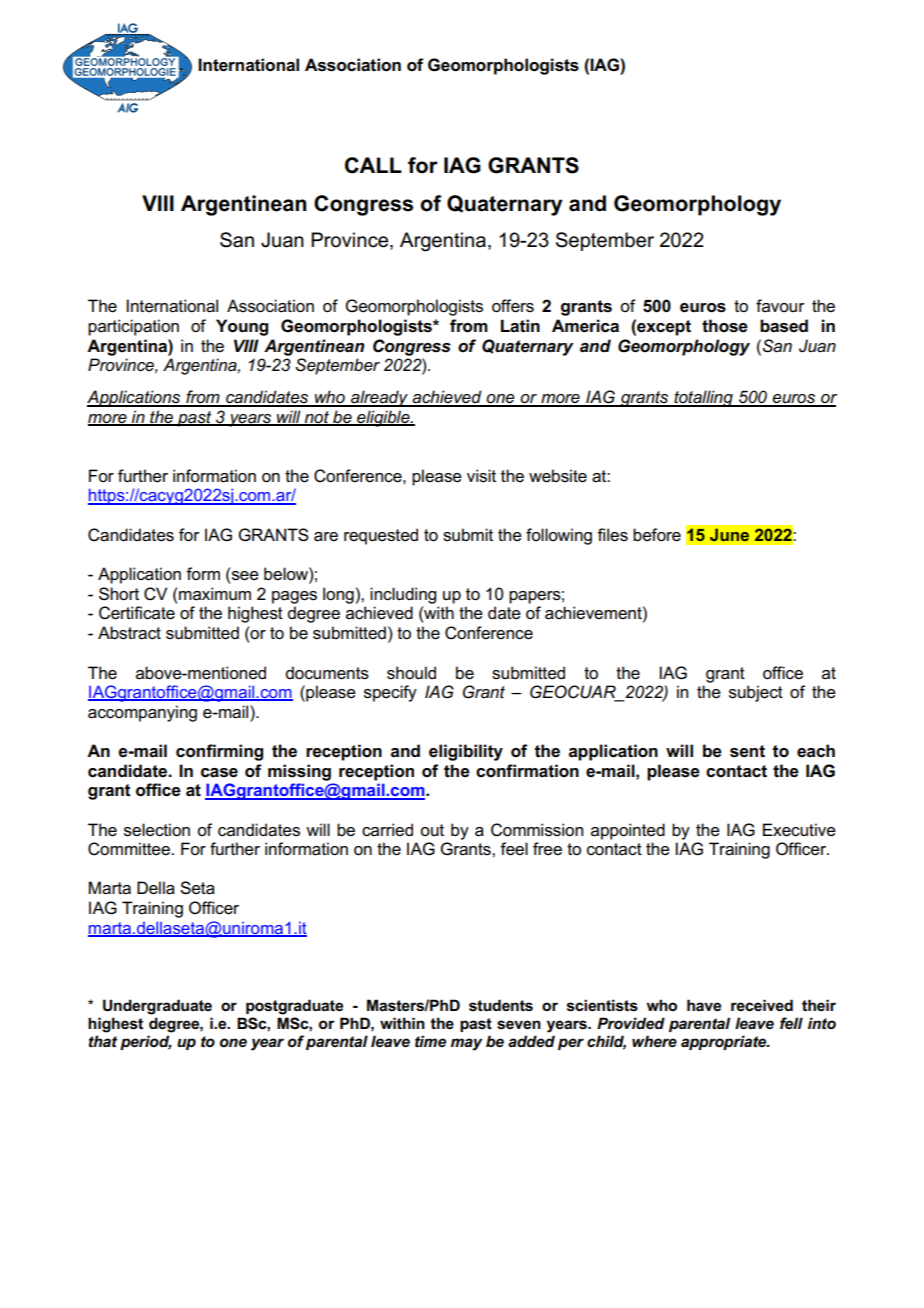 This image has height=1308, width=924. I want to click on CALL, so click(373, 165).
